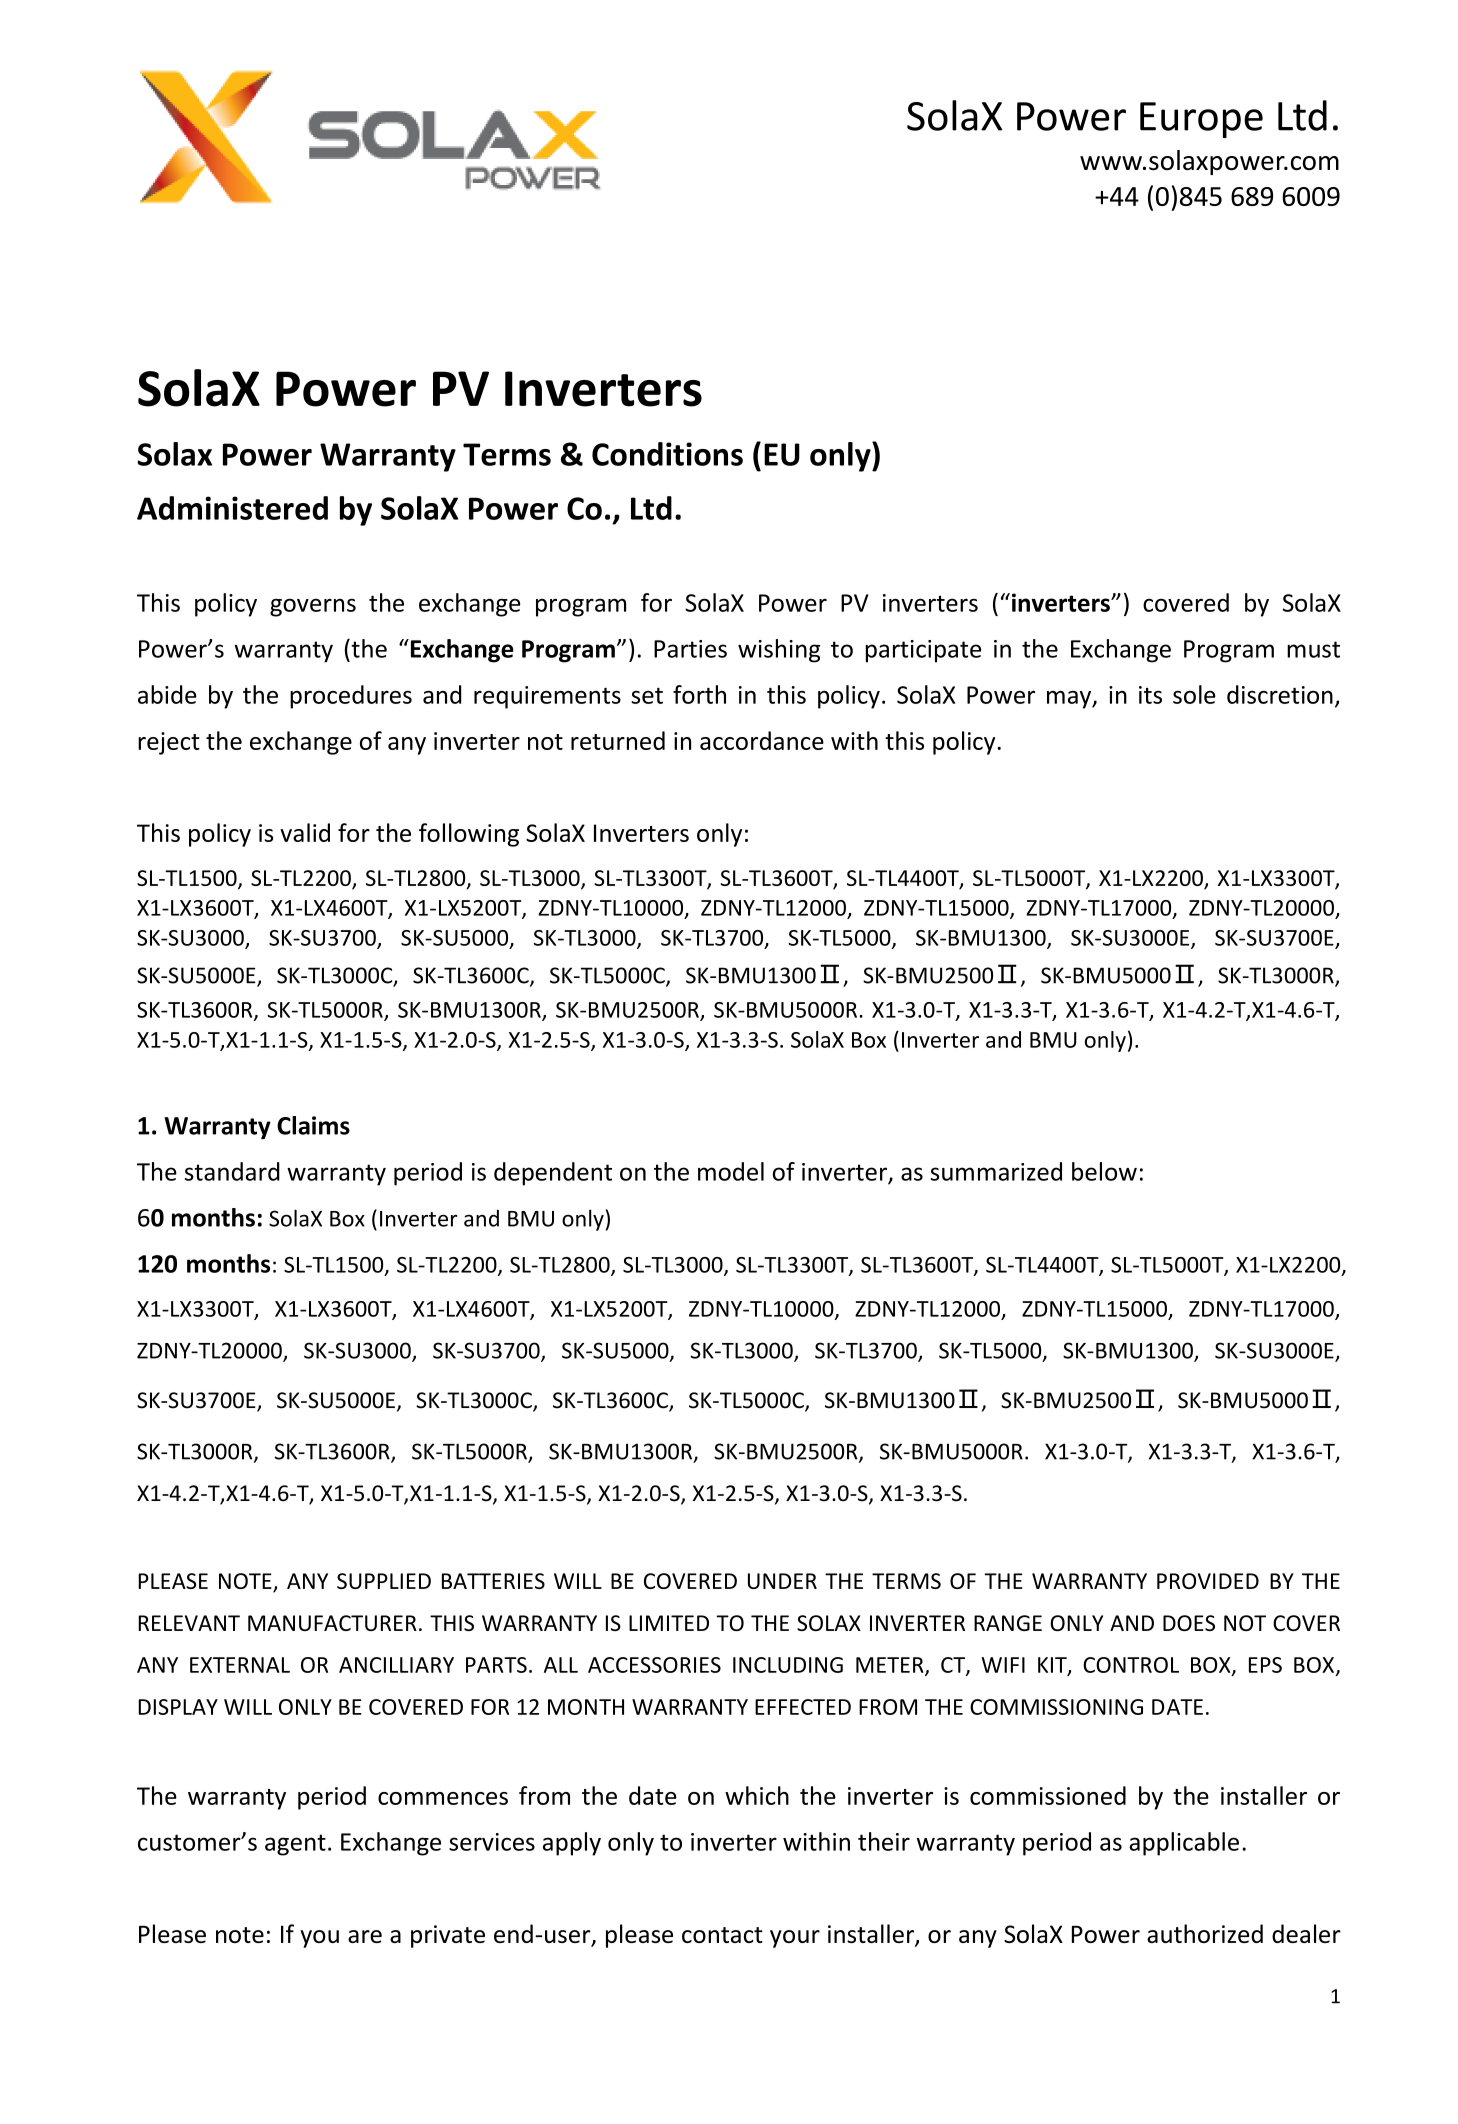 Image resolution: width=1458 pixels, height=2124 pixels. Describe the element at coordinates (313, 1125) in the document. I see `Claims` at that location.
